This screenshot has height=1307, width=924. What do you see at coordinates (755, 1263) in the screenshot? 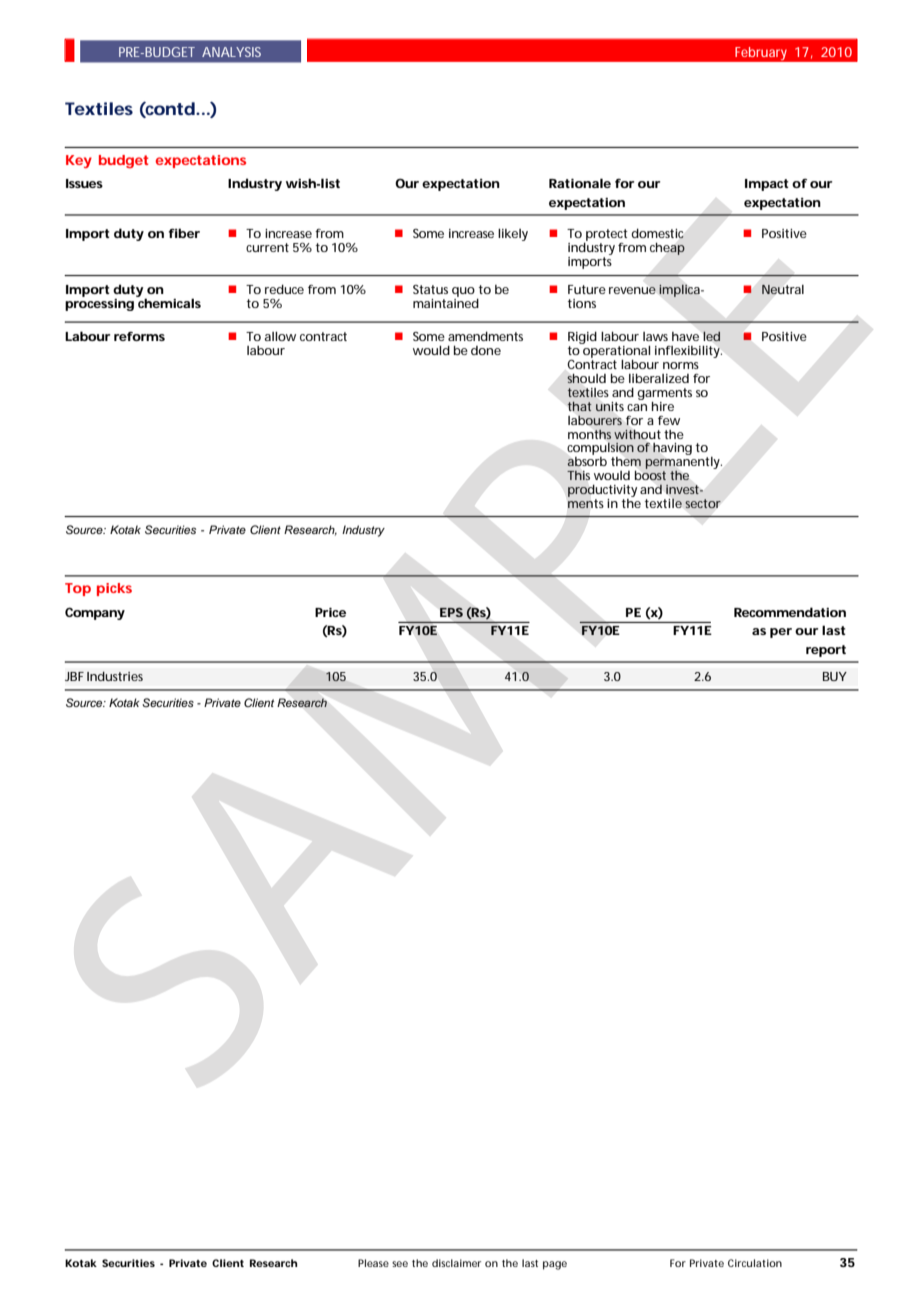
I see `Circulation` at bounding box center [755, 1263].
